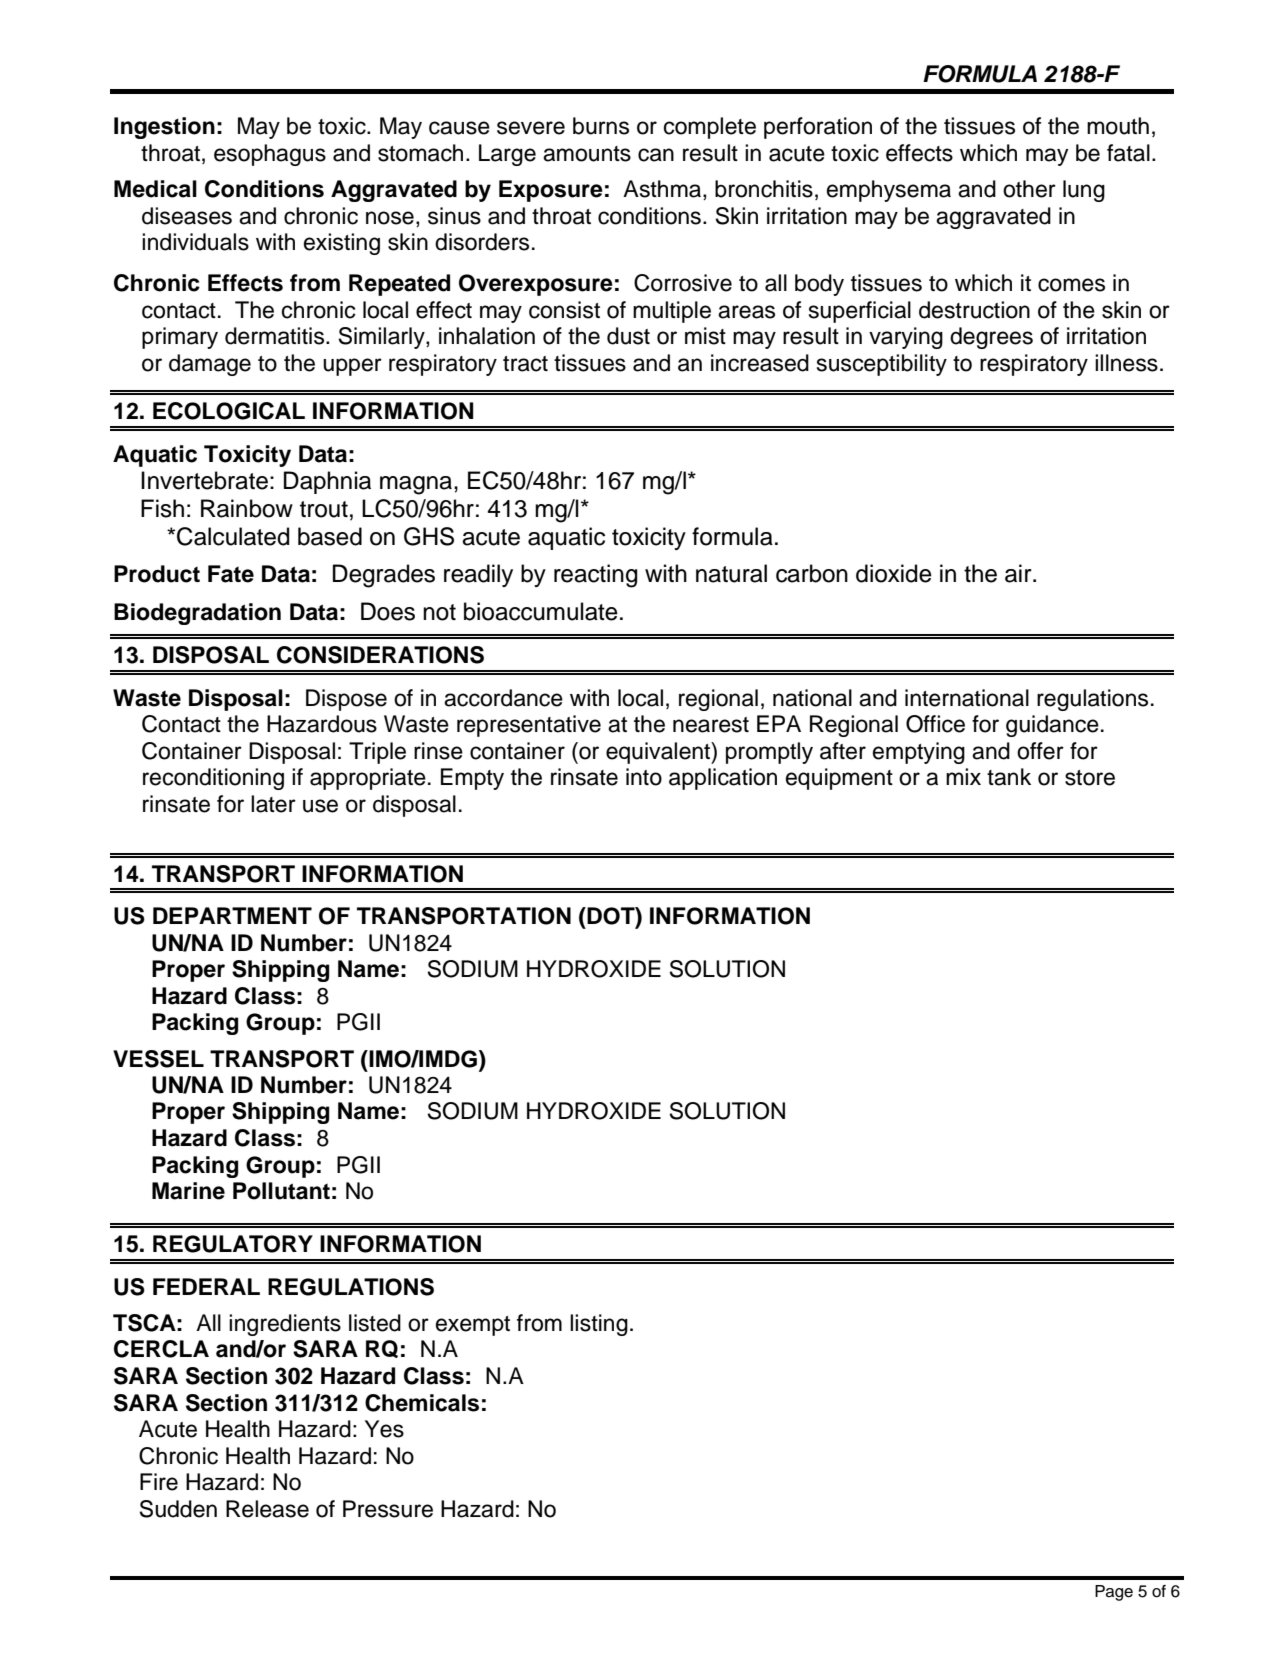 The width and height of the screenshot is (1284, 1661). Describe the element at coordinates (644, 777) in the screenshot. I see `into` at that location.
